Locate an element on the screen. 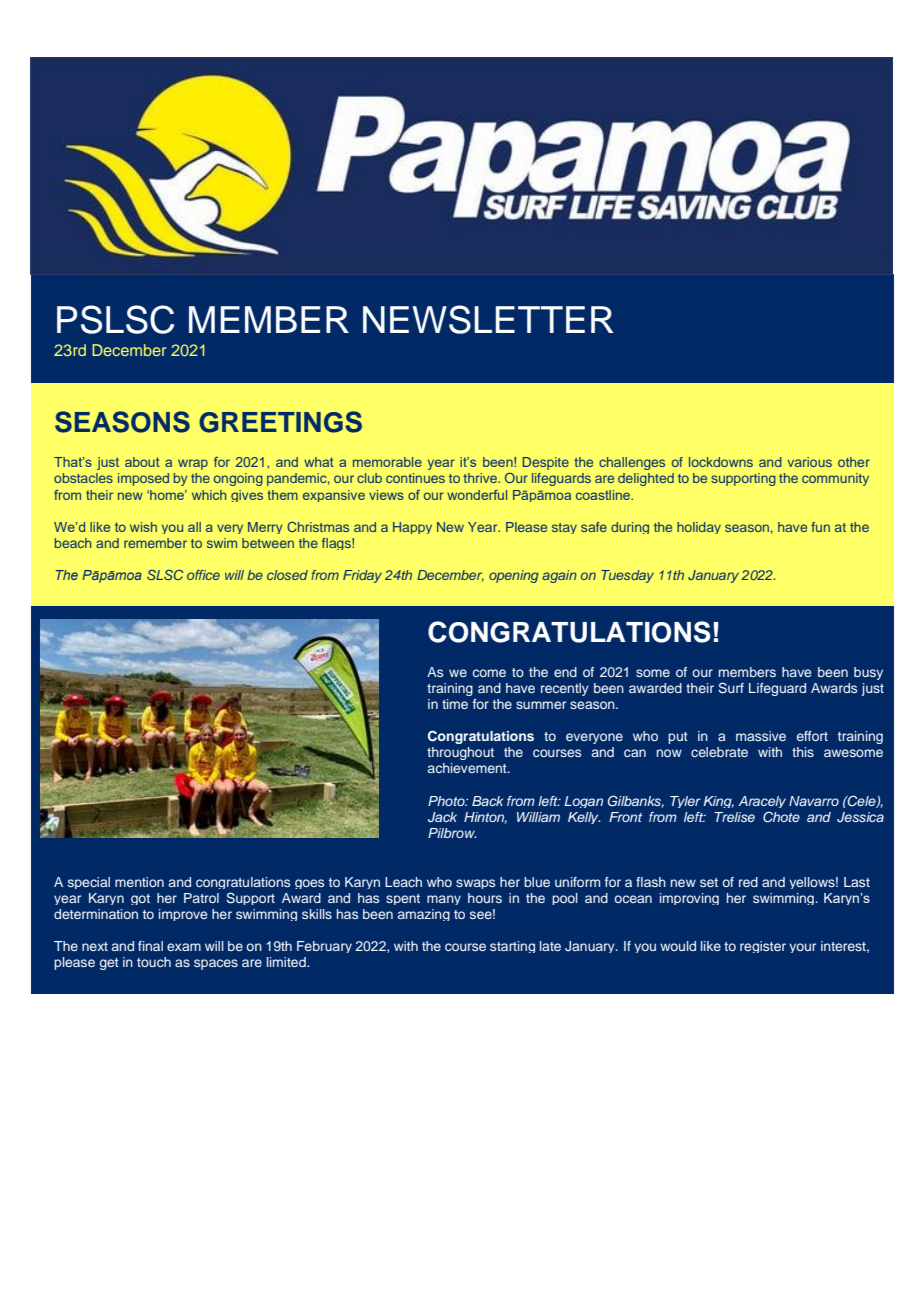 This screenshot has width=924, height=1308. wish is located at coordinates (143, 527).
